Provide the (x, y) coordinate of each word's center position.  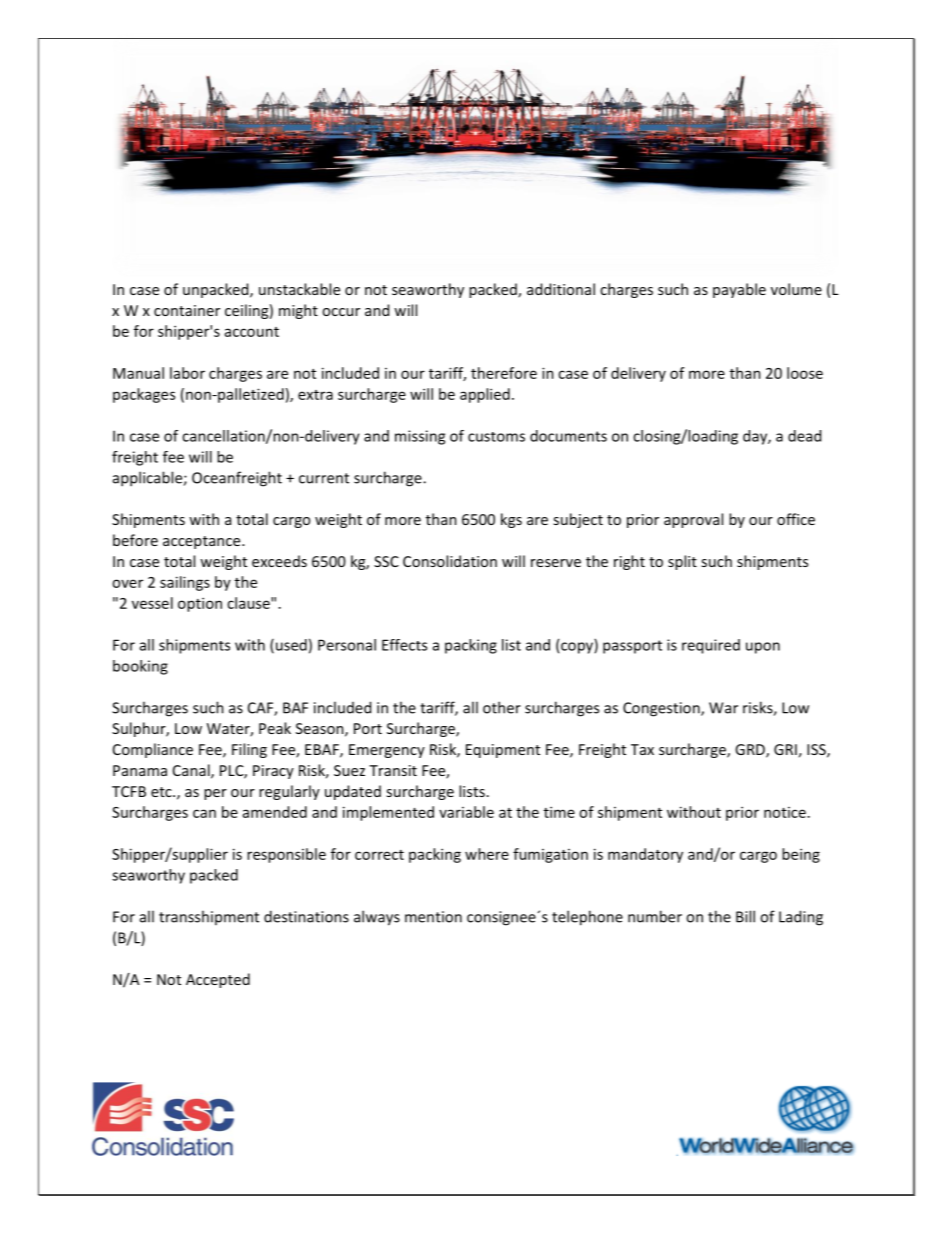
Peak (275, 728)
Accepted (218, 980)
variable (466, 812)
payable (739, 290)
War (723, 708)
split (682, 562)
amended (275, 812)
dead (804, 436)
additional (561, 289)
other (502, 707)
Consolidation (450, 561)
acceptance (203, 542)
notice (785, 812)
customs (496, 437)
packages (144, 395)
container (187, 310)
